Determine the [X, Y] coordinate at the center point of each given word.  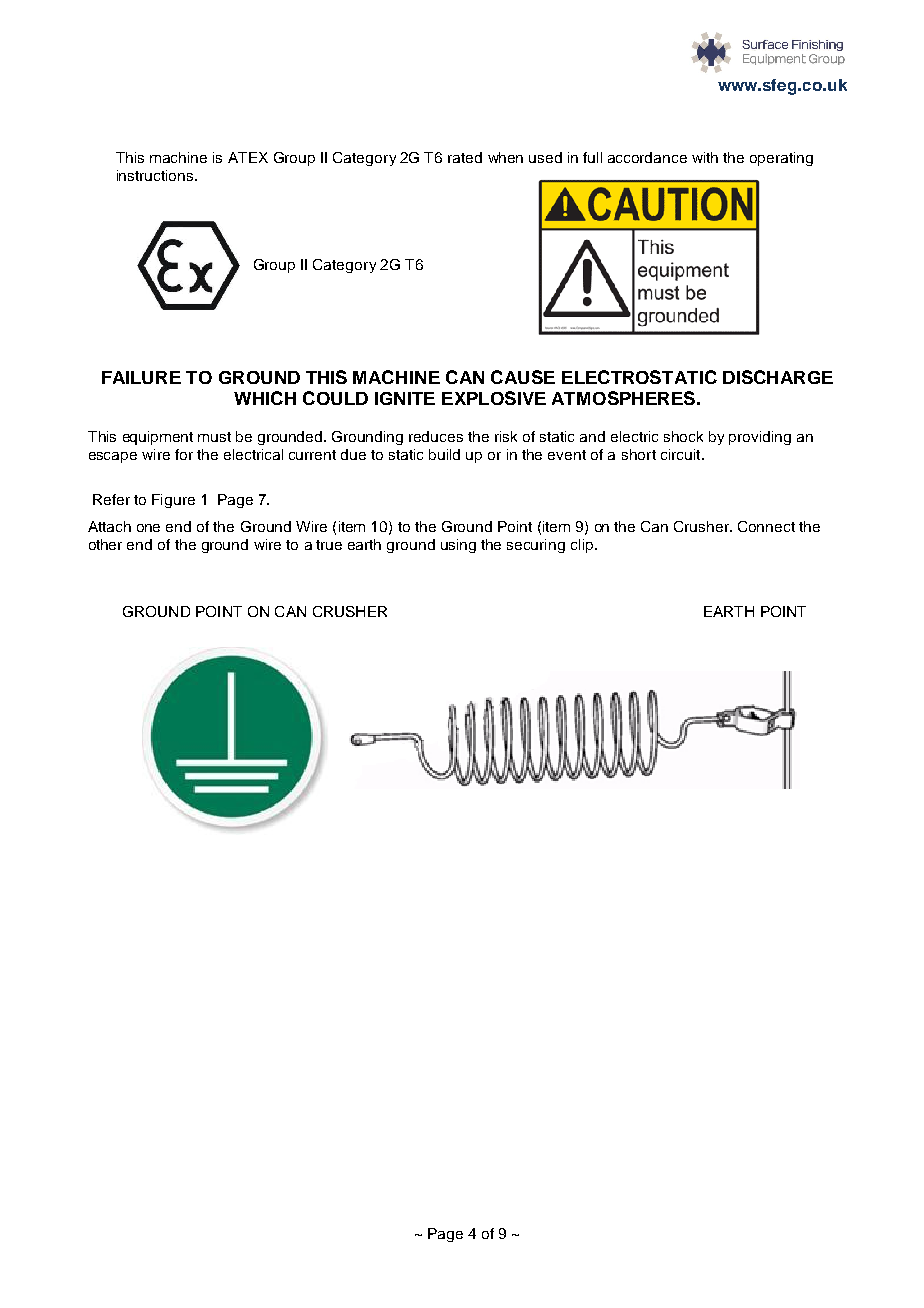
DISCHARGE [778, 377]
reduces [436, 436]
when [505, 157]
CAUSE [523, 377]
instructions [156, 175]
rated [465, 157]
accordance [647, 157]
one [148, 528]
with [705, 157]
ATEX [248, 157]
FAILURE [141, 377]
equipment [158, 438]
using [458, 546]
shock [683, 436]
